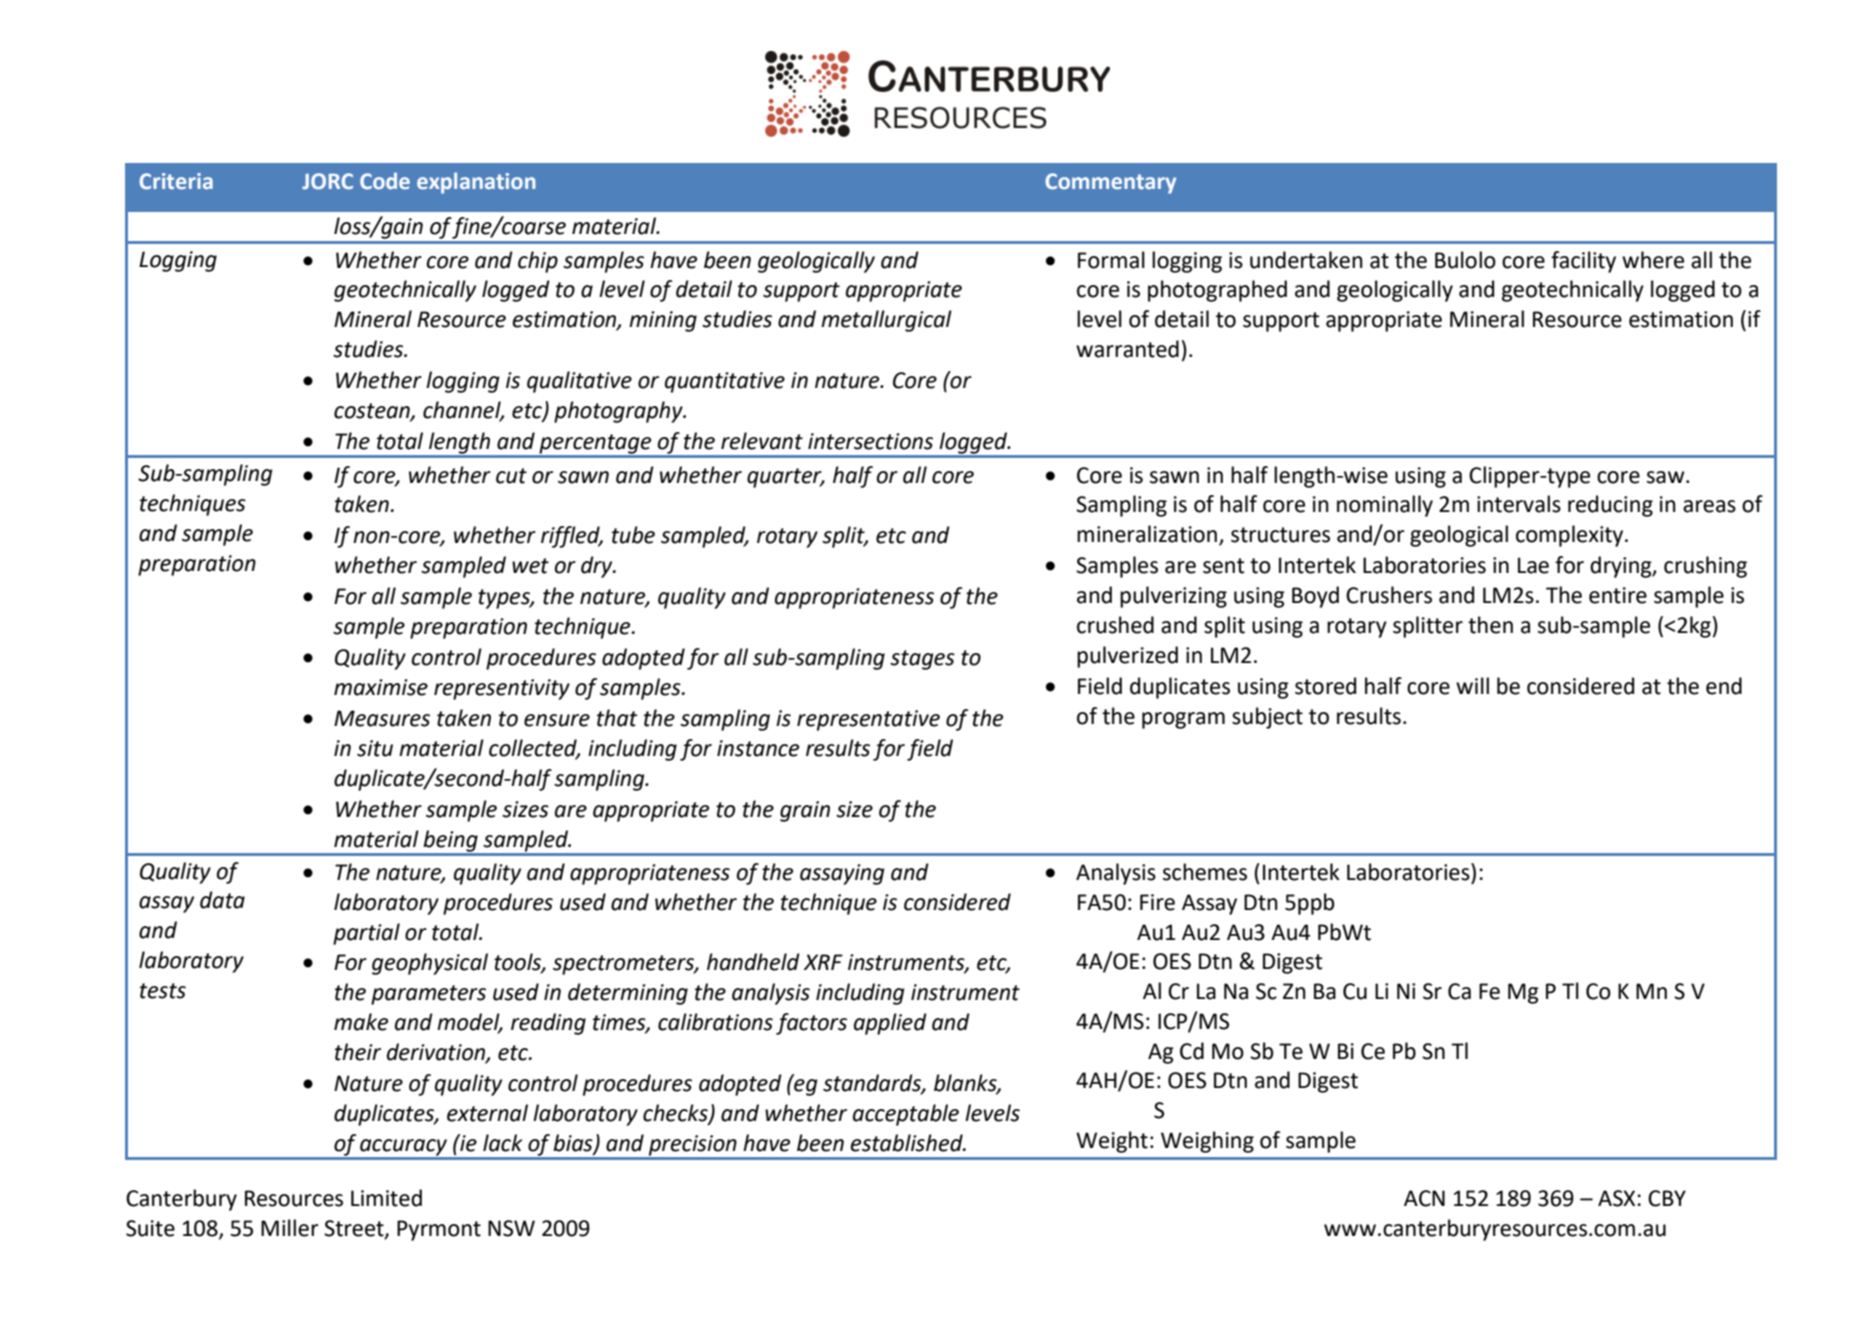 This screenshot has width=1868, height=1321. I want to click on schemes, so click(1205, 872).
